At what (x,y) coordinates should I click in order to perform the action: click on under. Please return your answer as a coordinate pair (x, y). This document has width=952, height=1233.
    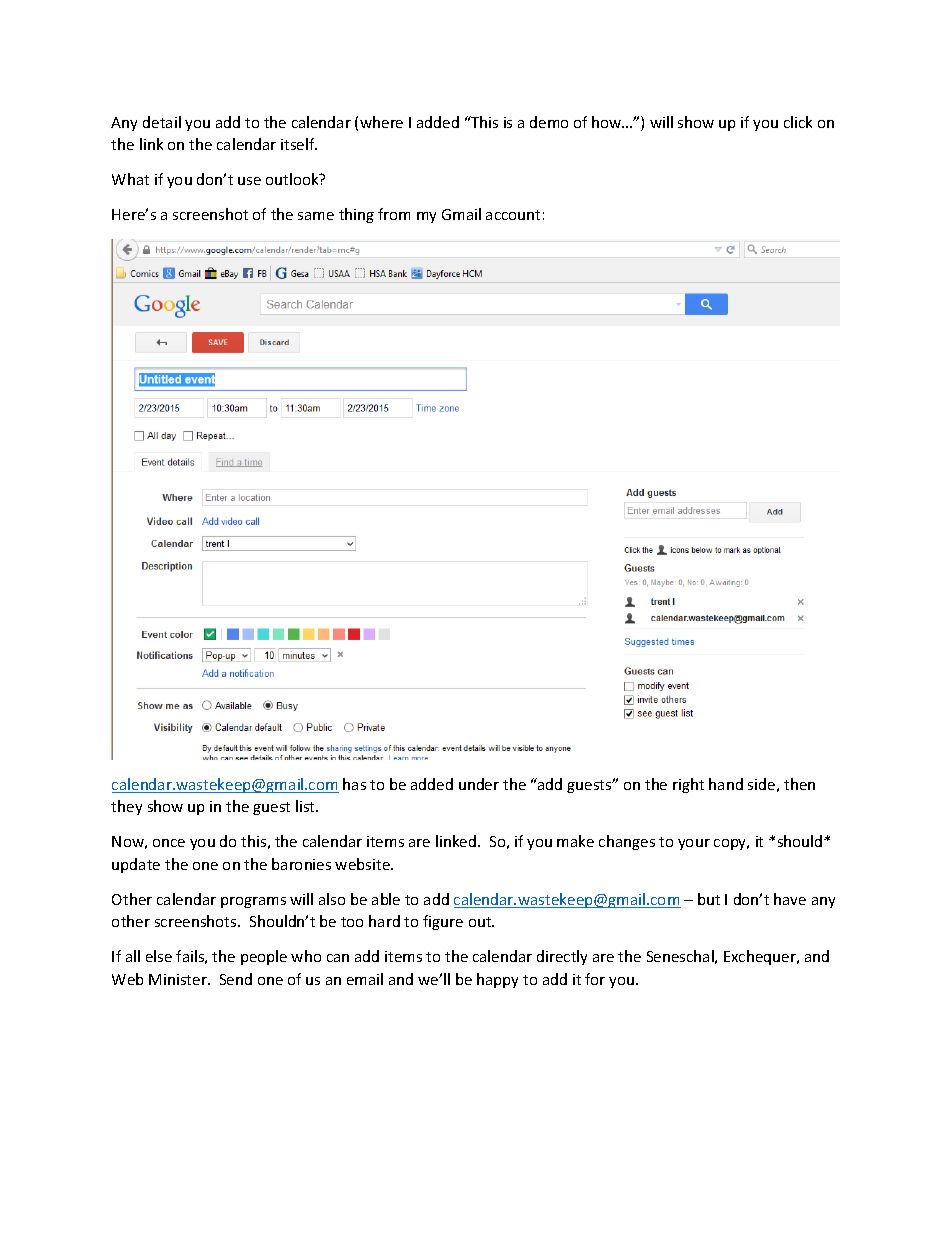
    Looking at the image, I should click on (479, 784).
